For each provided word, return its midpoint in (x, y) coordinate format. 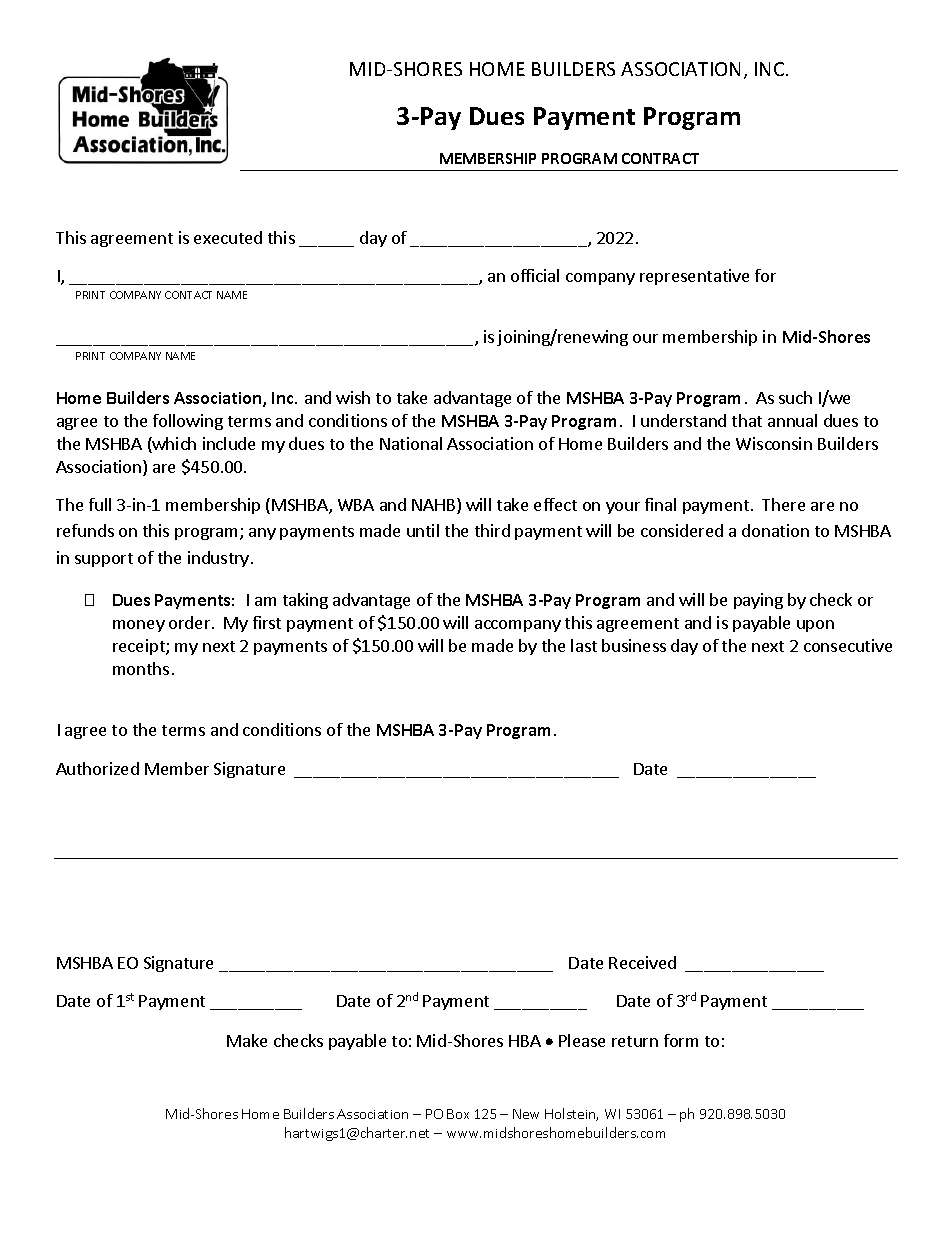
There (783, 504)
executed (228, 237)
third (492, 530)
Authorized (97, 768)
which (173, 445)
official (535, 275)
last (584, 645)
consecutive (848, 645)
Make (247, 1040)
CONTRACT (660, 158)
